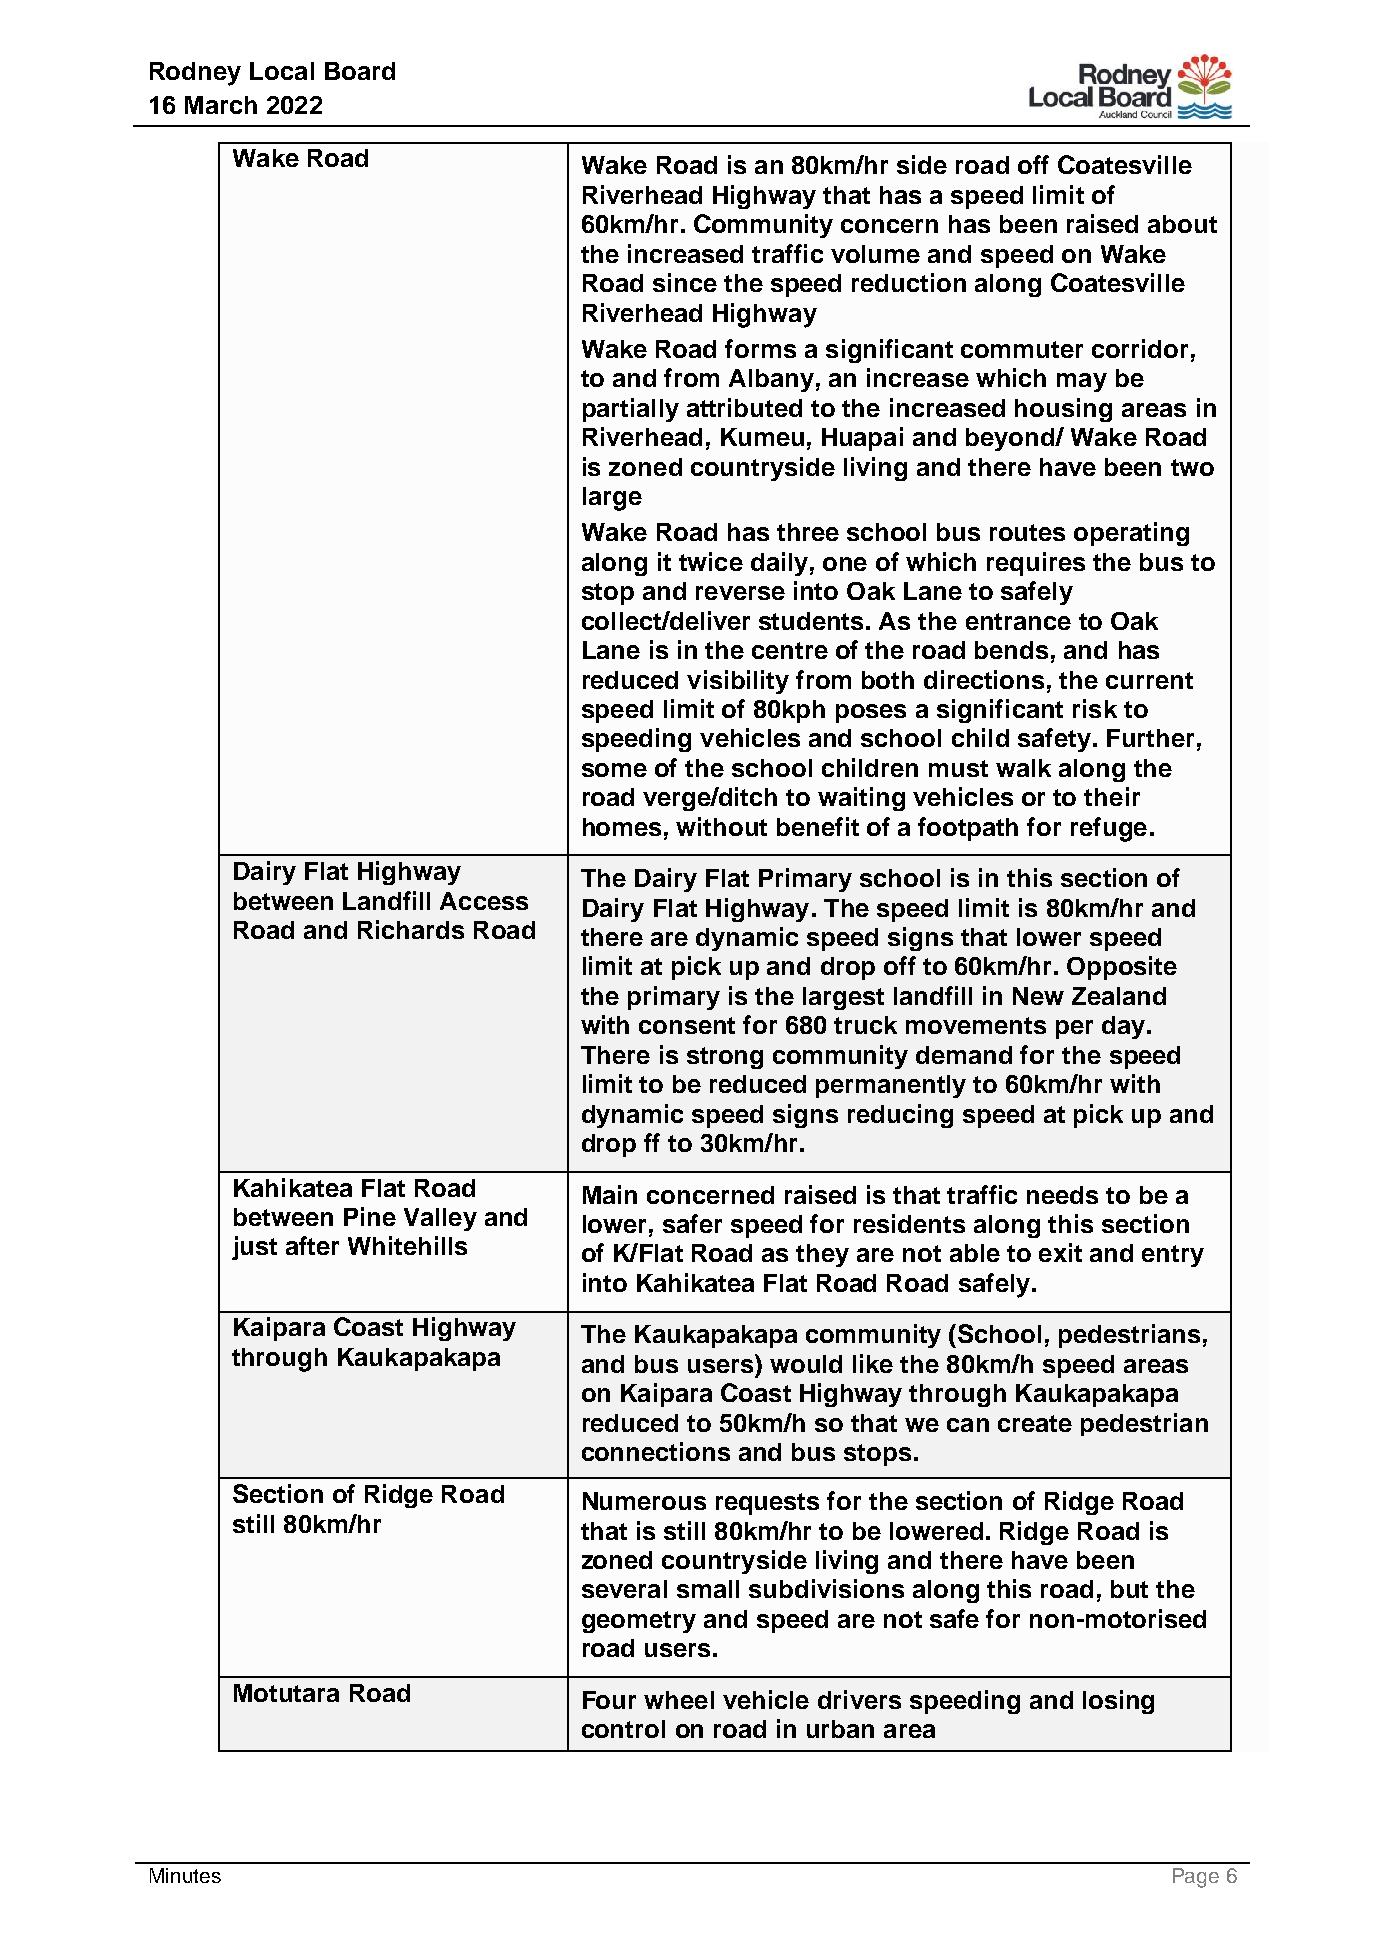 The height and width of the screenshot is (1958, 1385). Describe the element at coordinates (312, 1245) in the screenshot. I see `after` at that location.
